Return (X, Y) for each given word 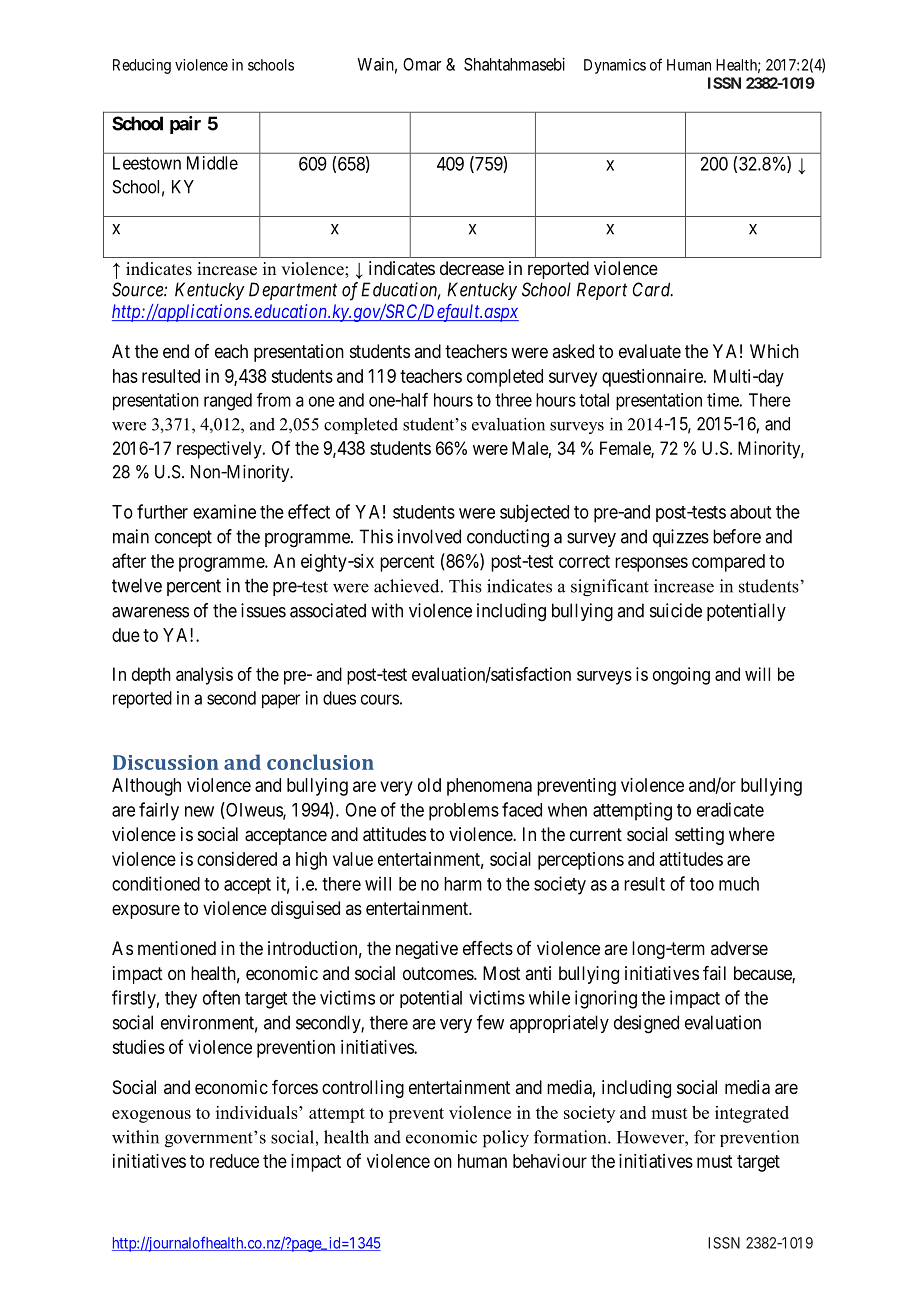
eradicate (730, 809)
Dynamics (615, 66)
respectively (220, 450)
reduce (234, 1161)
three (513, 400)
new (199, 811)
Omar (422, 64)
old (429, 785)
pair (185, 125)
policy (506, 1139)
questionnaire (653, 378)
